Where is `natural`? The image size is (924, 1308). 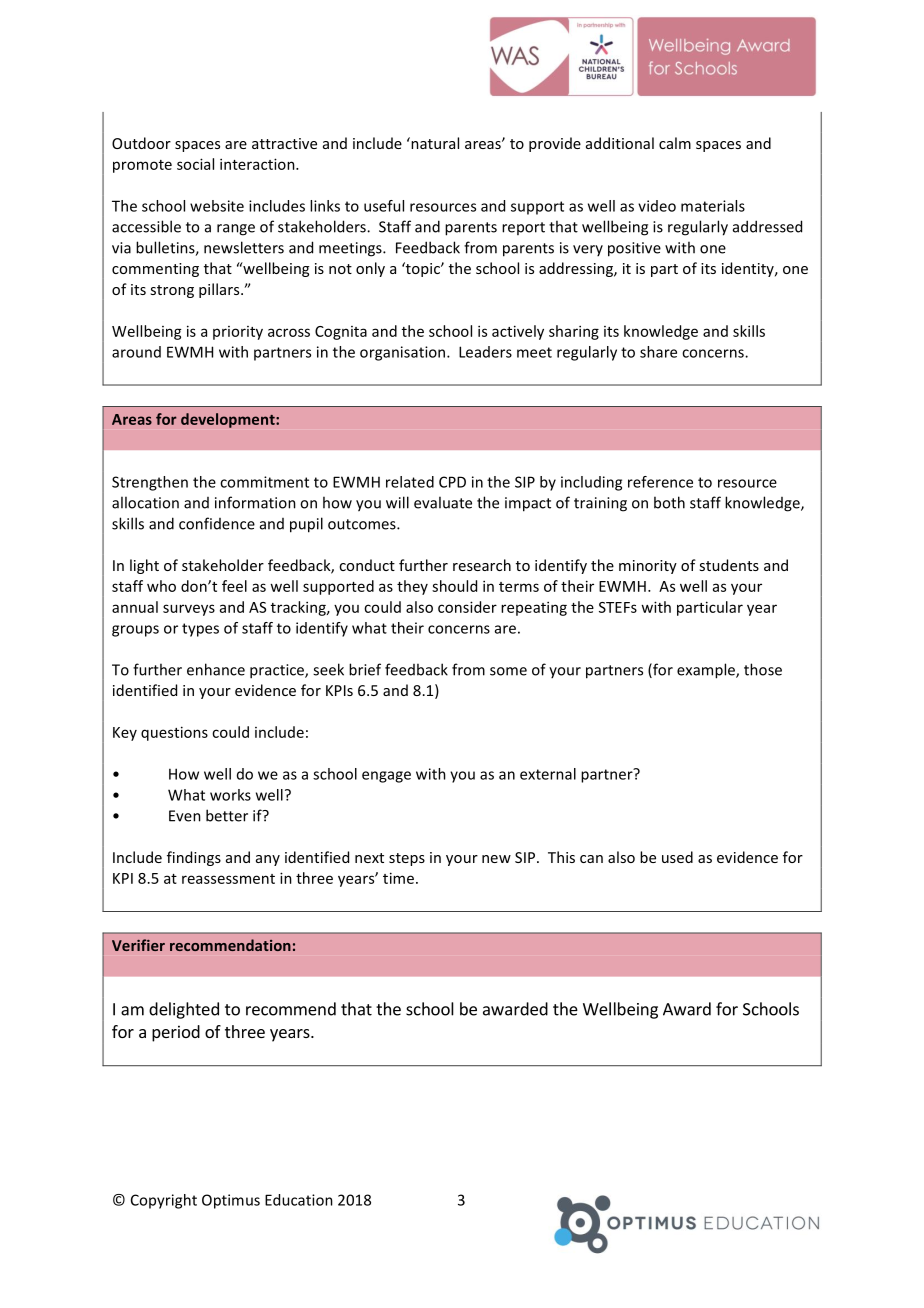
natural is located at coordinates (434, 143).
